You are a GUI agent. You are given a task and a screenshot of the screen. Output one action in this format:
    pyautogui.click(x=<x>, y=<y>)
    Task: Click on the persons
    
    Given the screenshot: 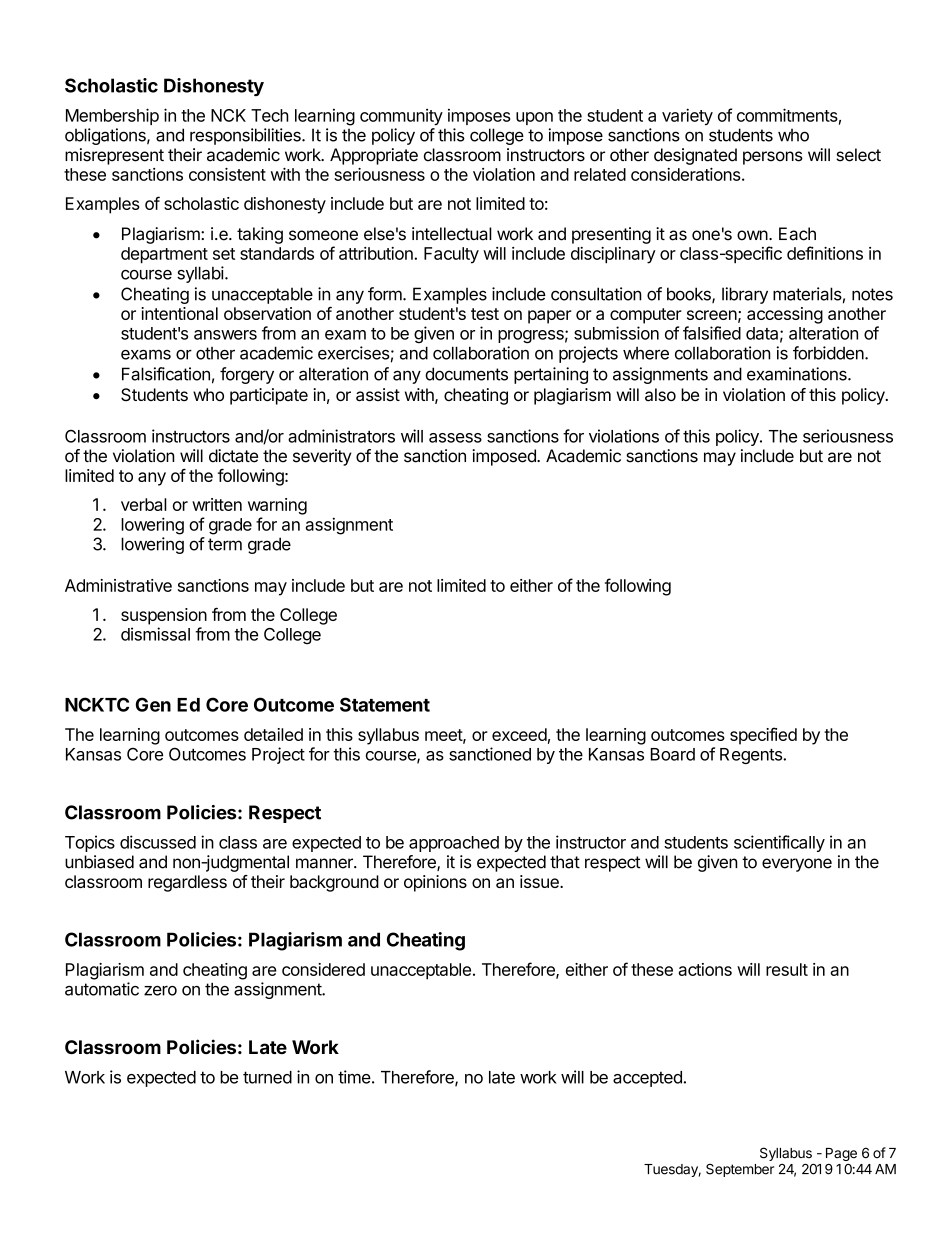 What is the action you would take?
    pyautogui.click(x=773, y=158)
